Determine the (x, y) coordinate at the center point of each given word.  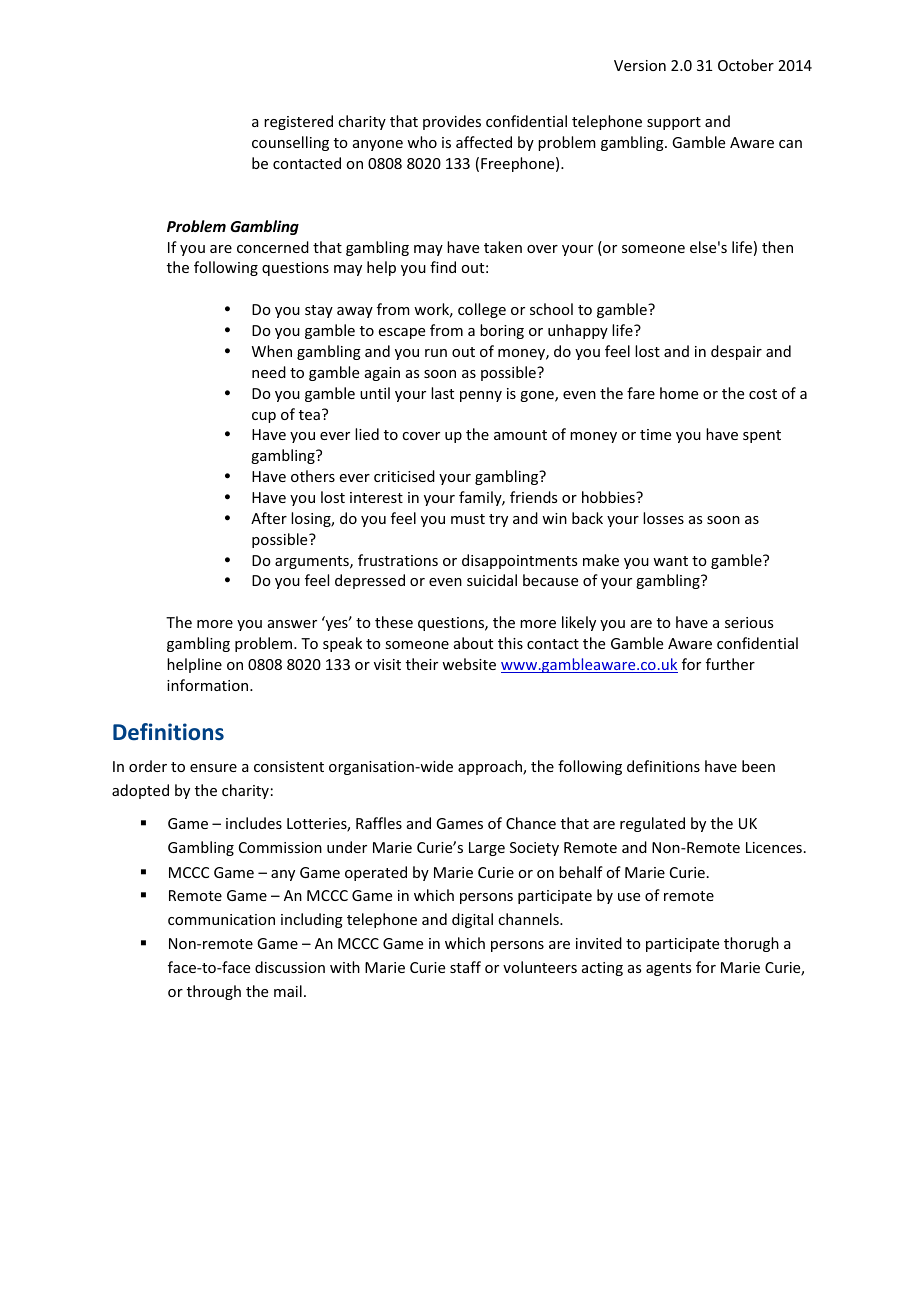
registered (298, 122)
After (269, 518)
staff (465, 967)
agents (668, 969)
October (746, 65)
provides (452, 122)
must (468, 519)
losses (663, 518)
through (214, 992)
